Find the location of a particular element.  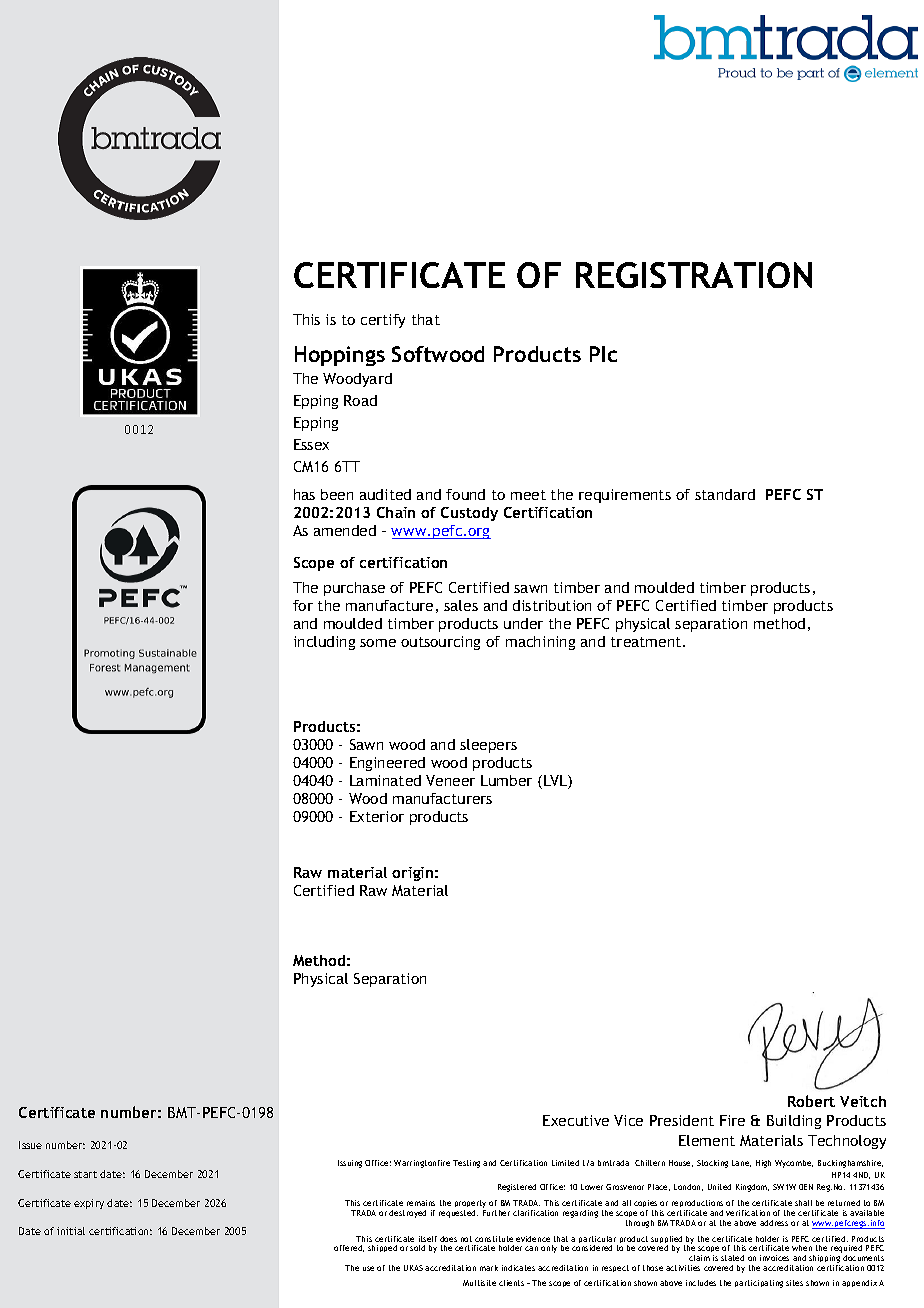

Executive is located at coordinates (576, 1120).
